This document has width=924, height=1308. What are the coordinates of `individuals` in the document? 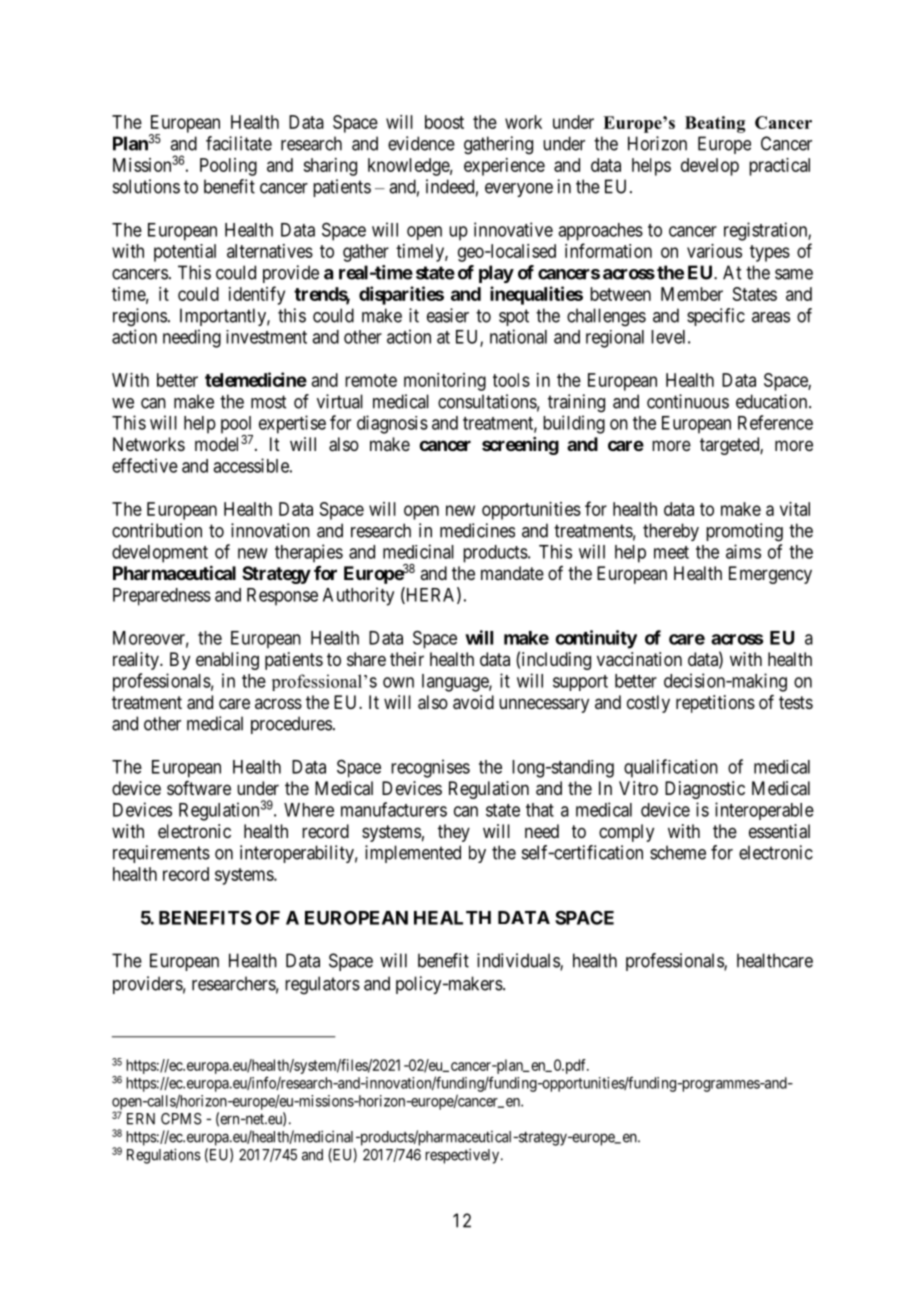 It's located at (519, 961).
